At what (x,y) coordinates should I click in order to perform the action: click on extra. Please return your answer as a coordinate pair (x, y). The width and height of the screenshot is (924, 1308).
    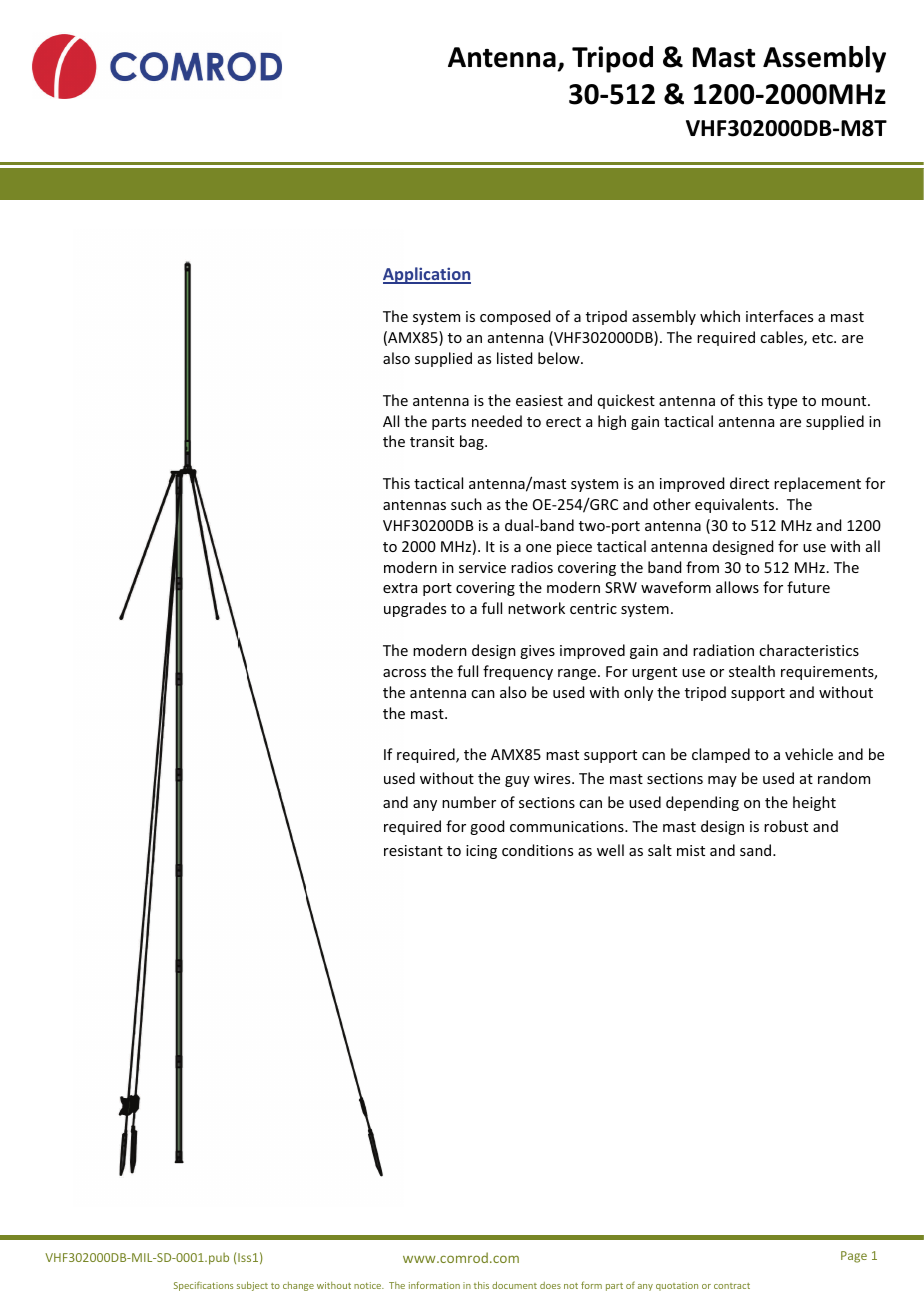
    Looking at the image, I should click on (400, 588).
